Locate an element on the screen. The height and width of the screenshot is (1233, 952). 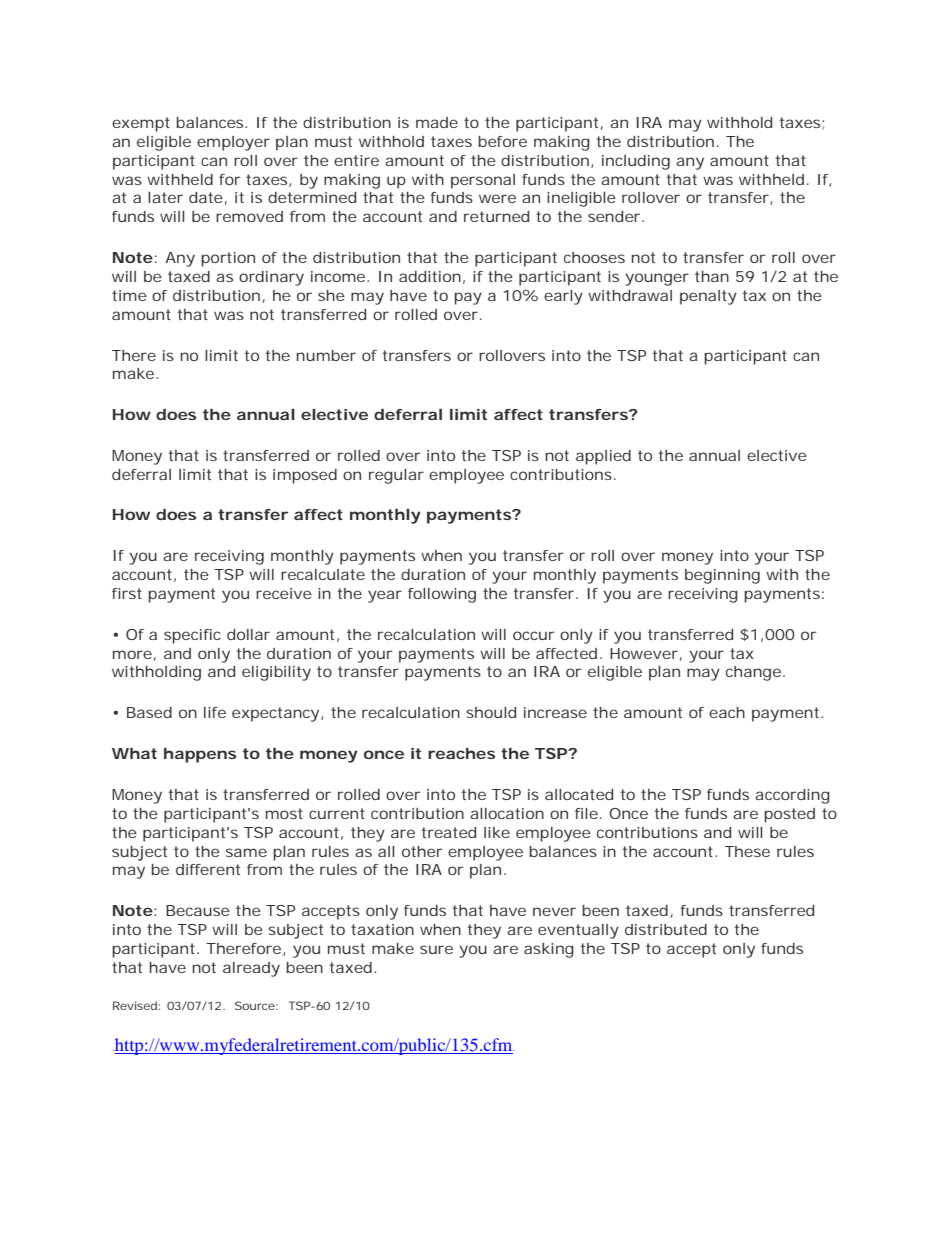
happens is located at coordinates (200, 755).
